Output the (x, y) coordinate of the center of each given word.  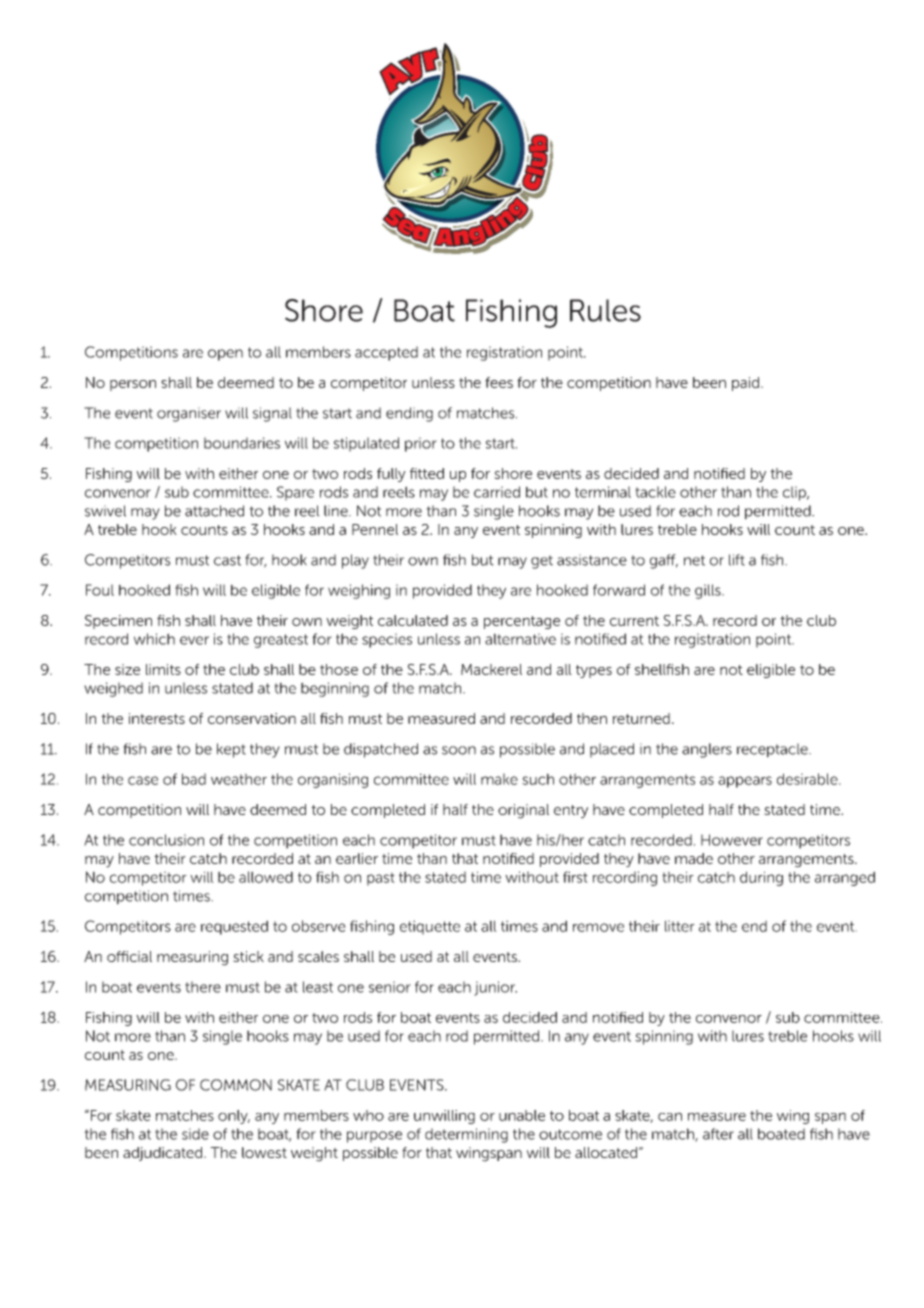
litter (680, 926)
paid (747, 384)
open (225, 355)
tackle (655, 492)
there (203, 987)
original (523, 811)
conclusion (166, 840)
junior (495, 988)
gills (709, 591)
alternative (520, 639)
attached (214, 511)
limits (163, 669)
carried (497, 492)
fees (499, 382)
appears (745, 782)
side (195, 1134)
